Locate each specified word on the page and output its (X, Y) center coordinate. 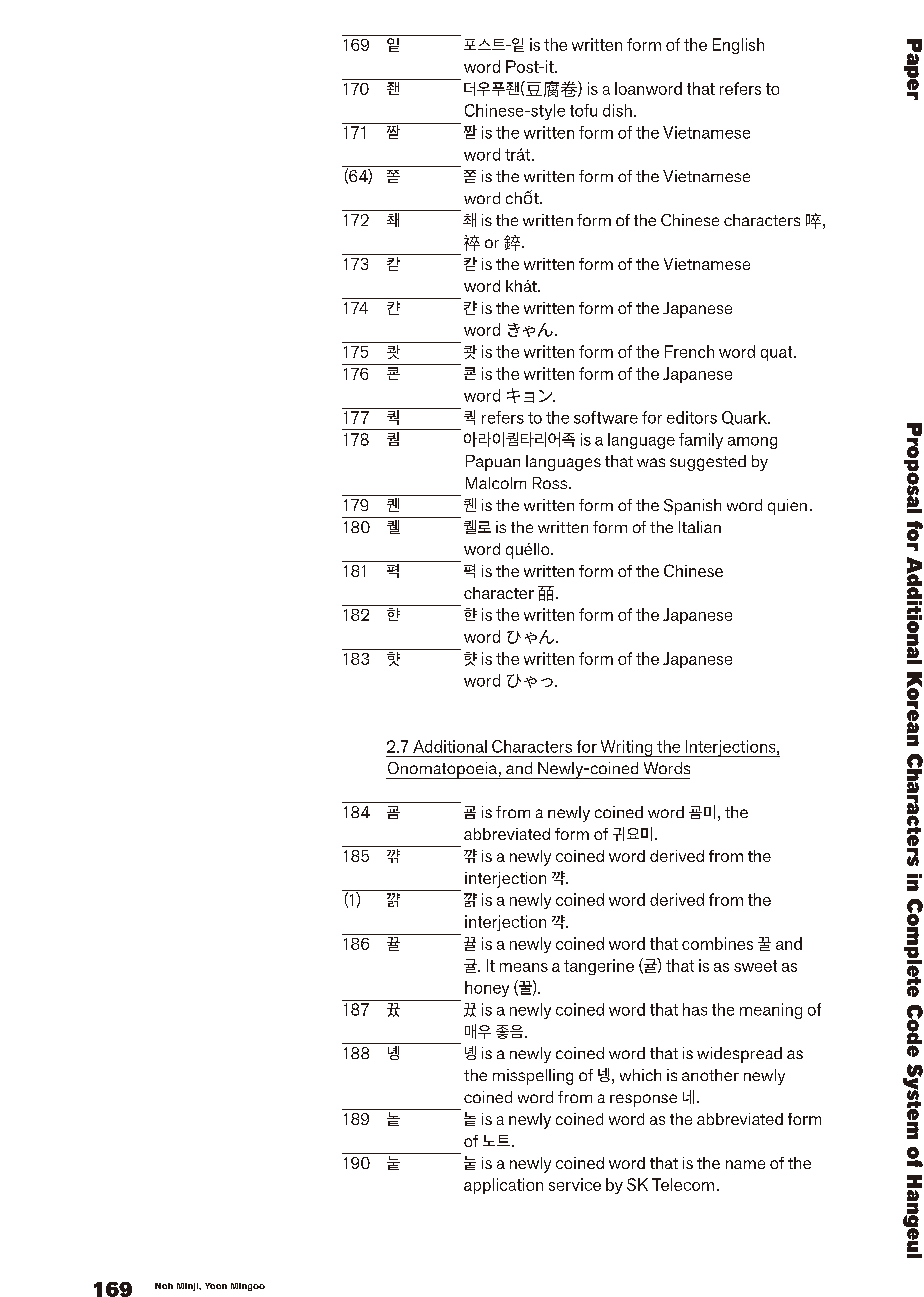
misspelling (533, 1077)
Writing (626, 748)
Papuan (493, 463)
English (738, 46)
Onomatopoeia (442, 770)
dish (617, 110)
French (689, 351)
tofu (583, 110)
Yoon (216, 1286)
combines (717, 943)
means (524, 967)
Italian (700, 527)
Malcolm (496, 483)
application (503, 1186)
